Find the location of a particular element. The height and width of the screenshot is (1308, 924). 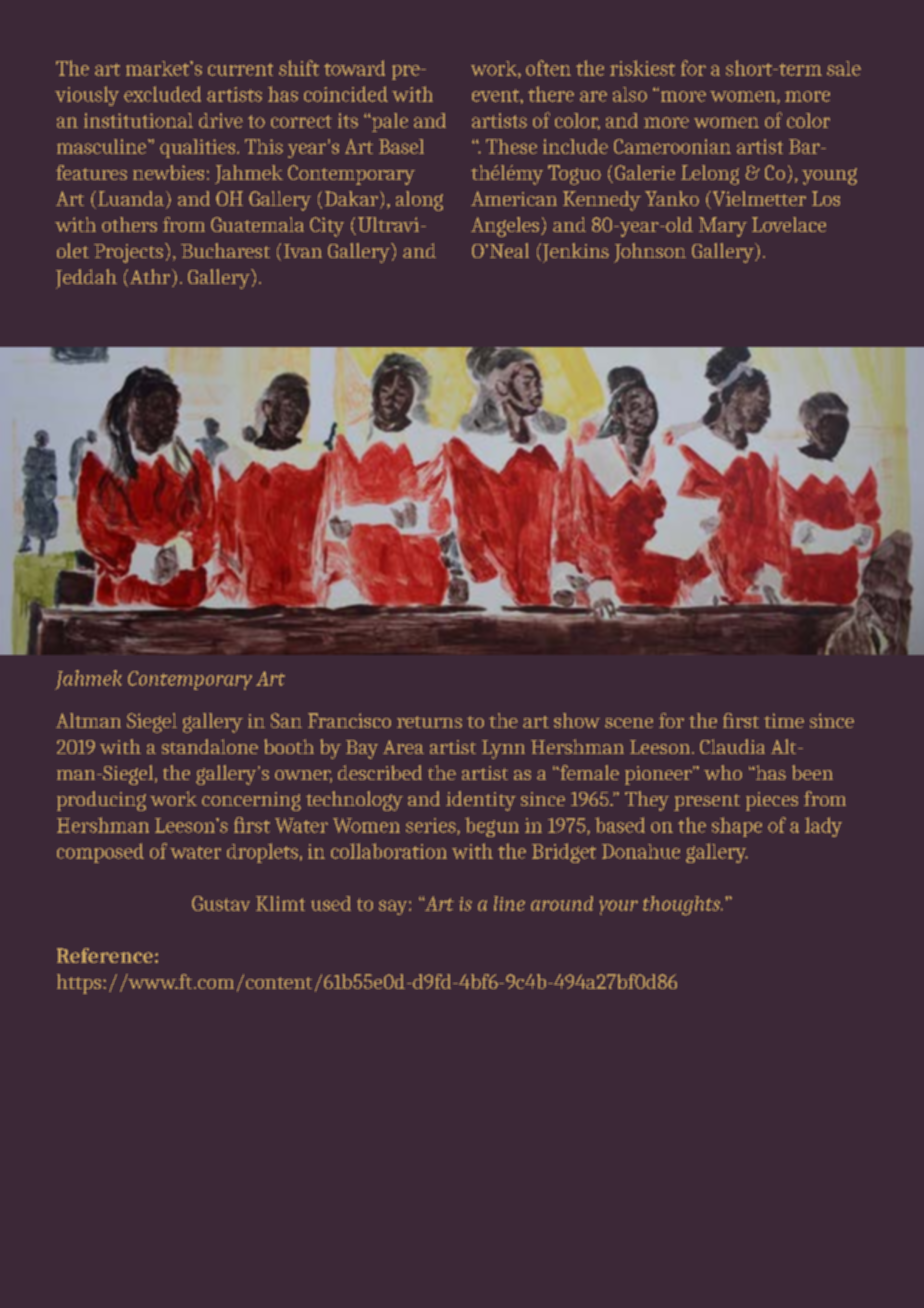

Jeddah is located at coordinates (86, 279).
